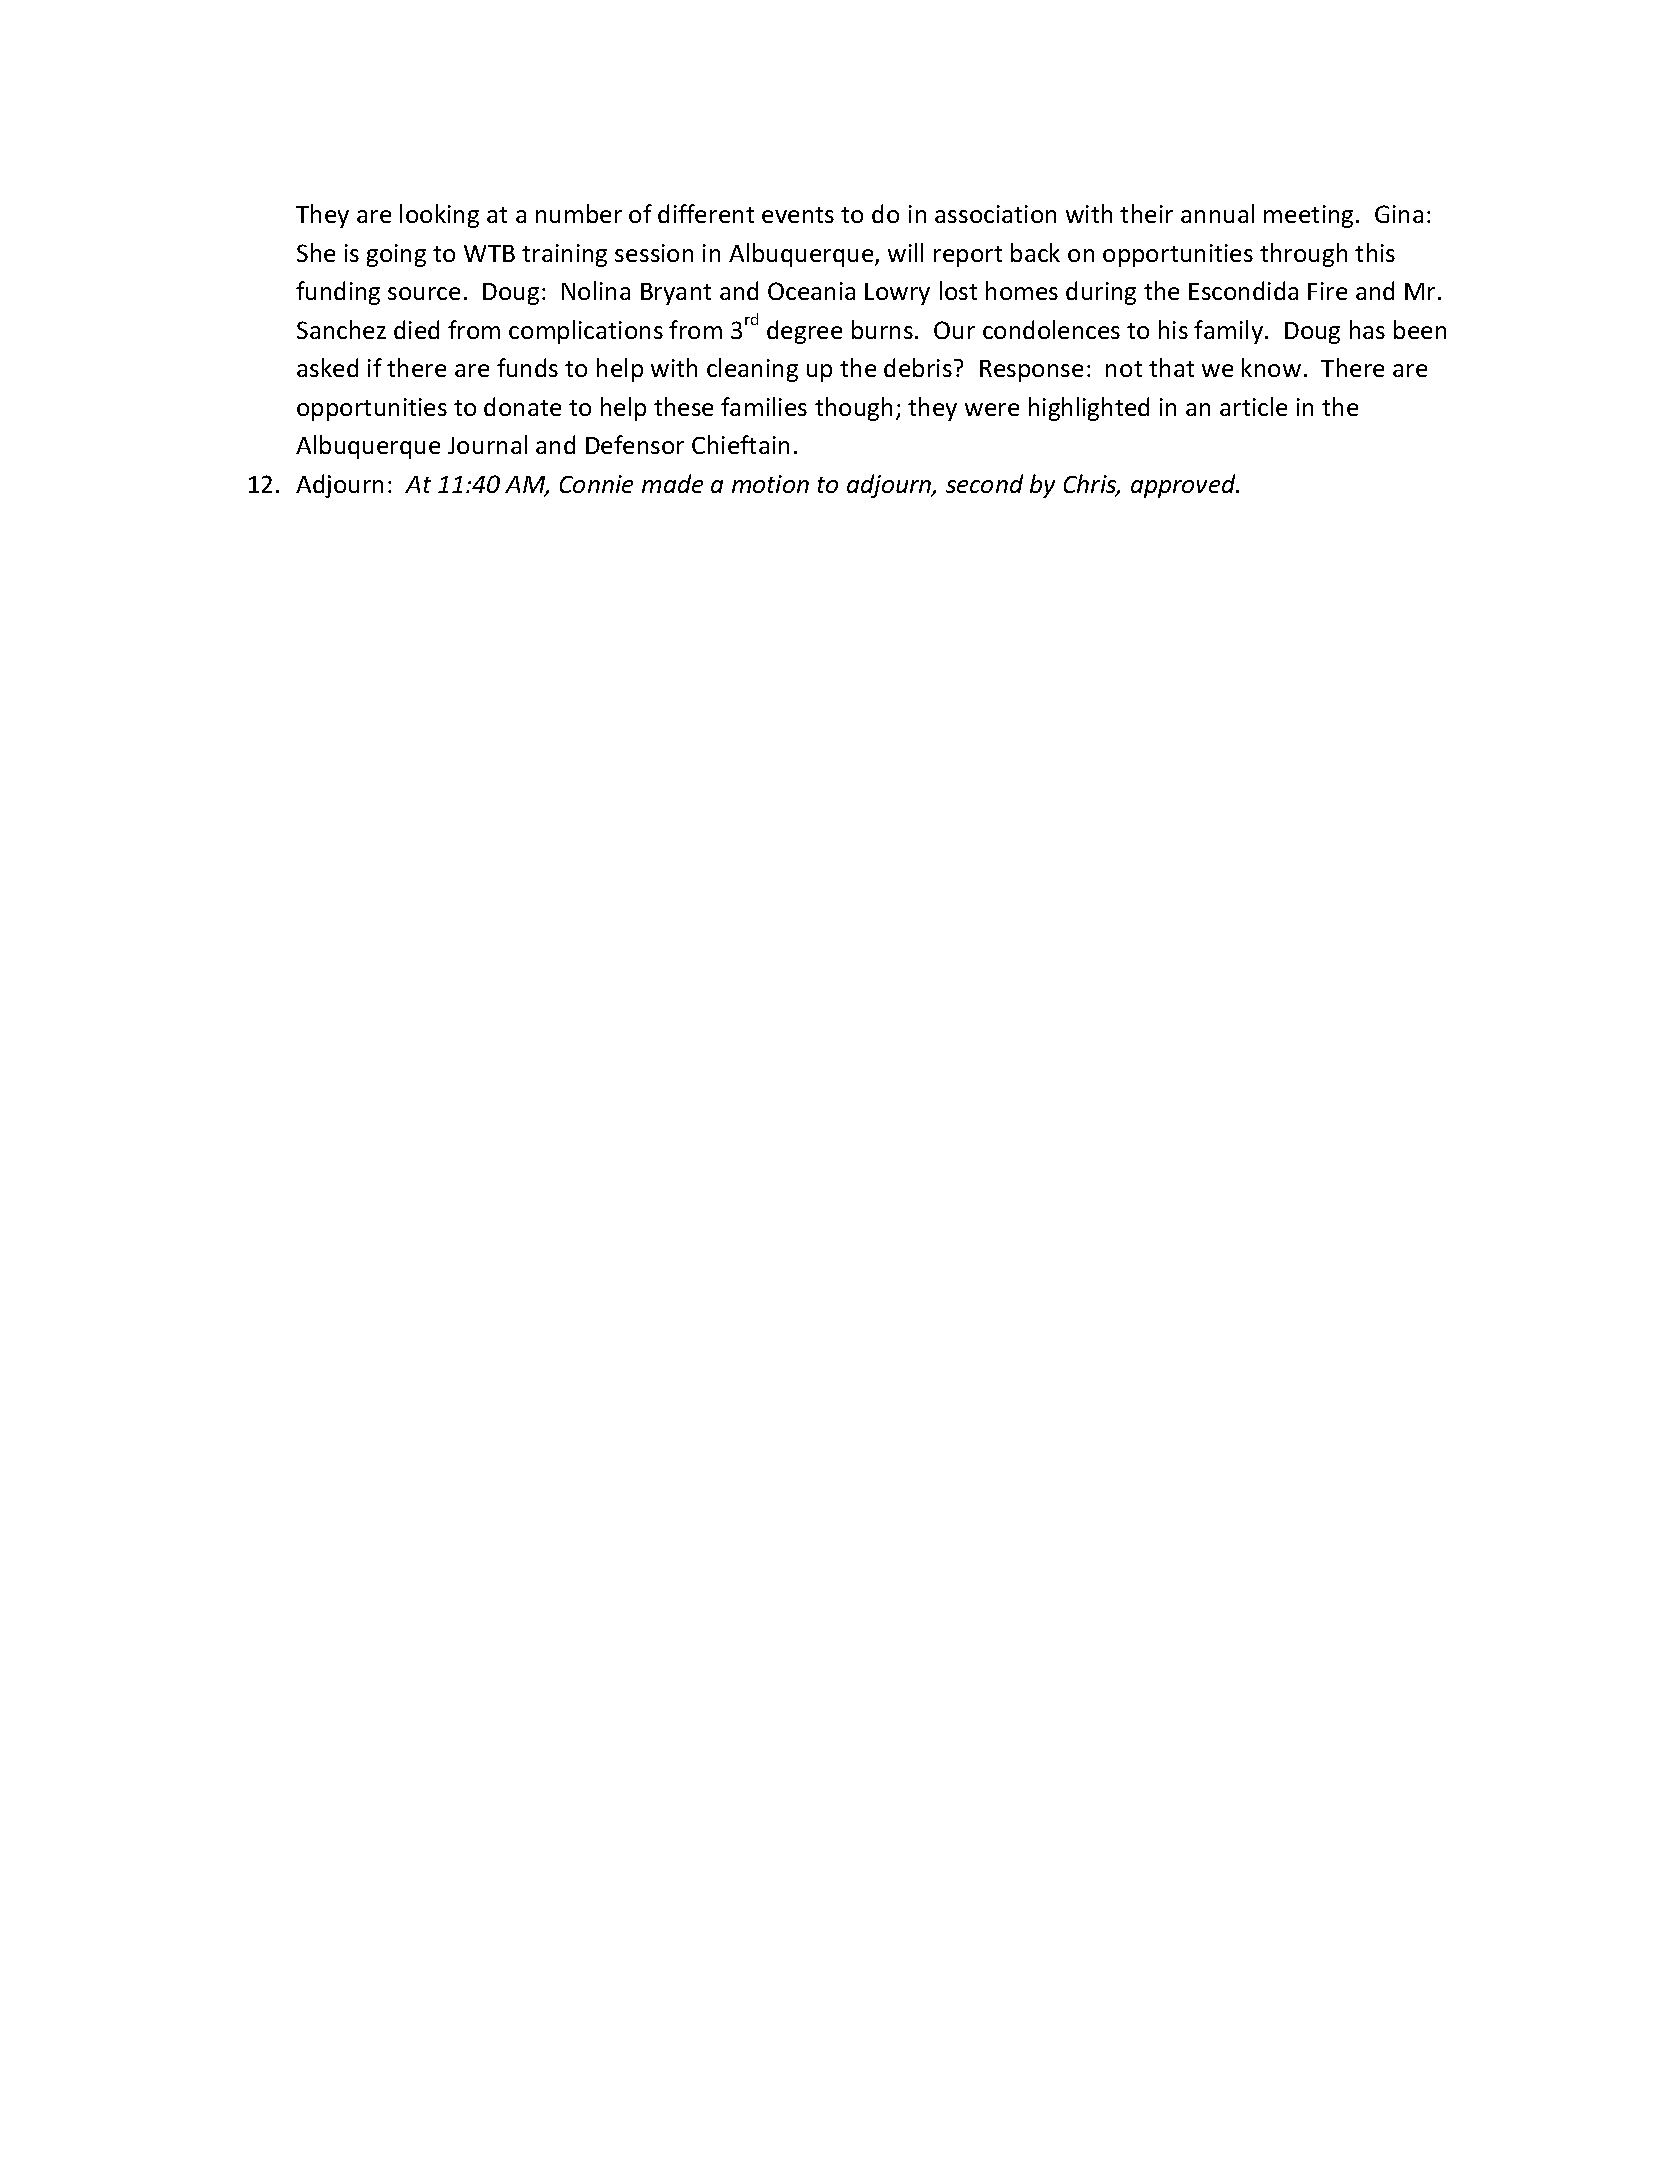  Describe the element at coordinates (1271, 367) in the screenshot. I see `know` at that location.
